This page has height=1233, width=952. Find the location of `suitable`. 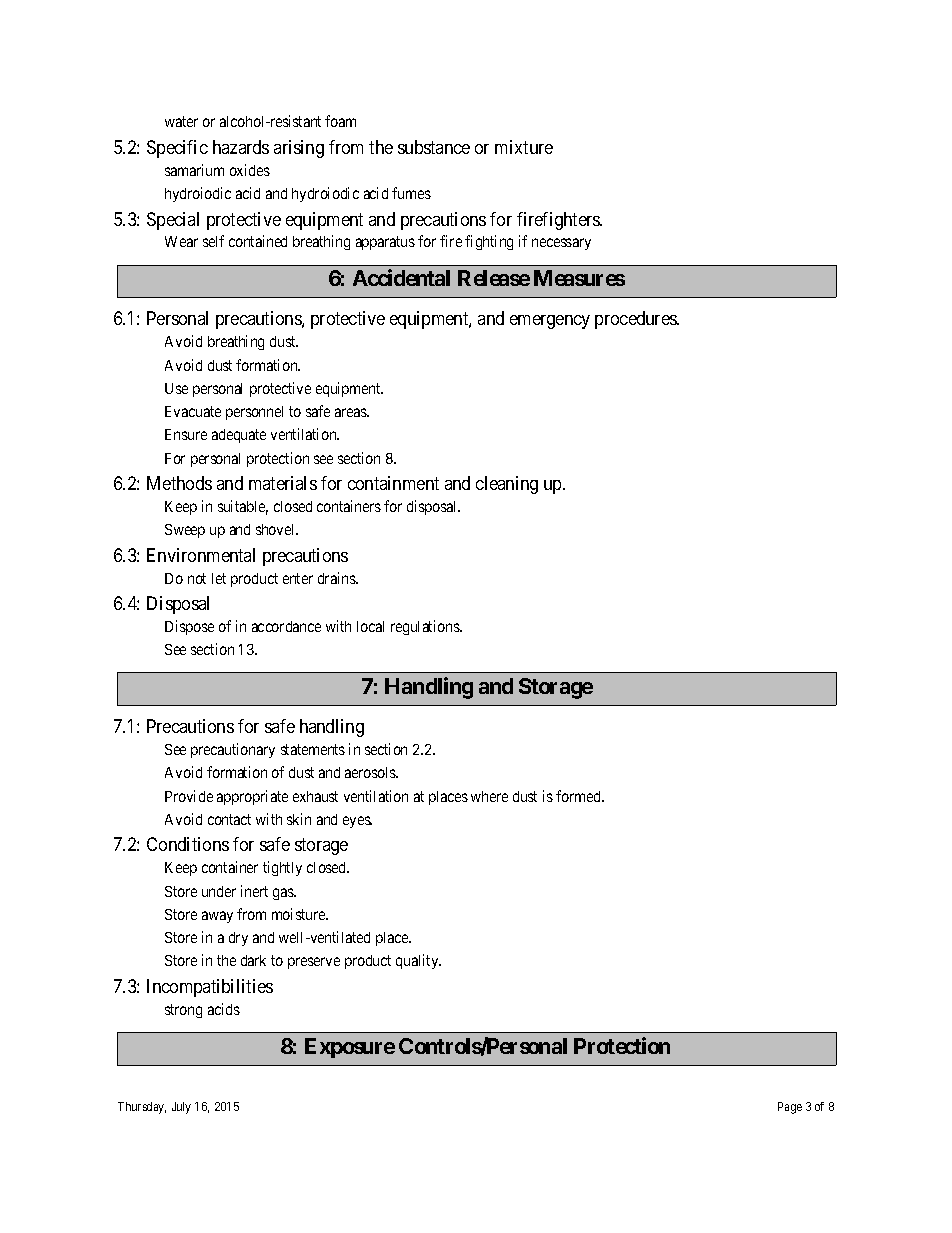

suitable is located at coordinates (243, 507).
